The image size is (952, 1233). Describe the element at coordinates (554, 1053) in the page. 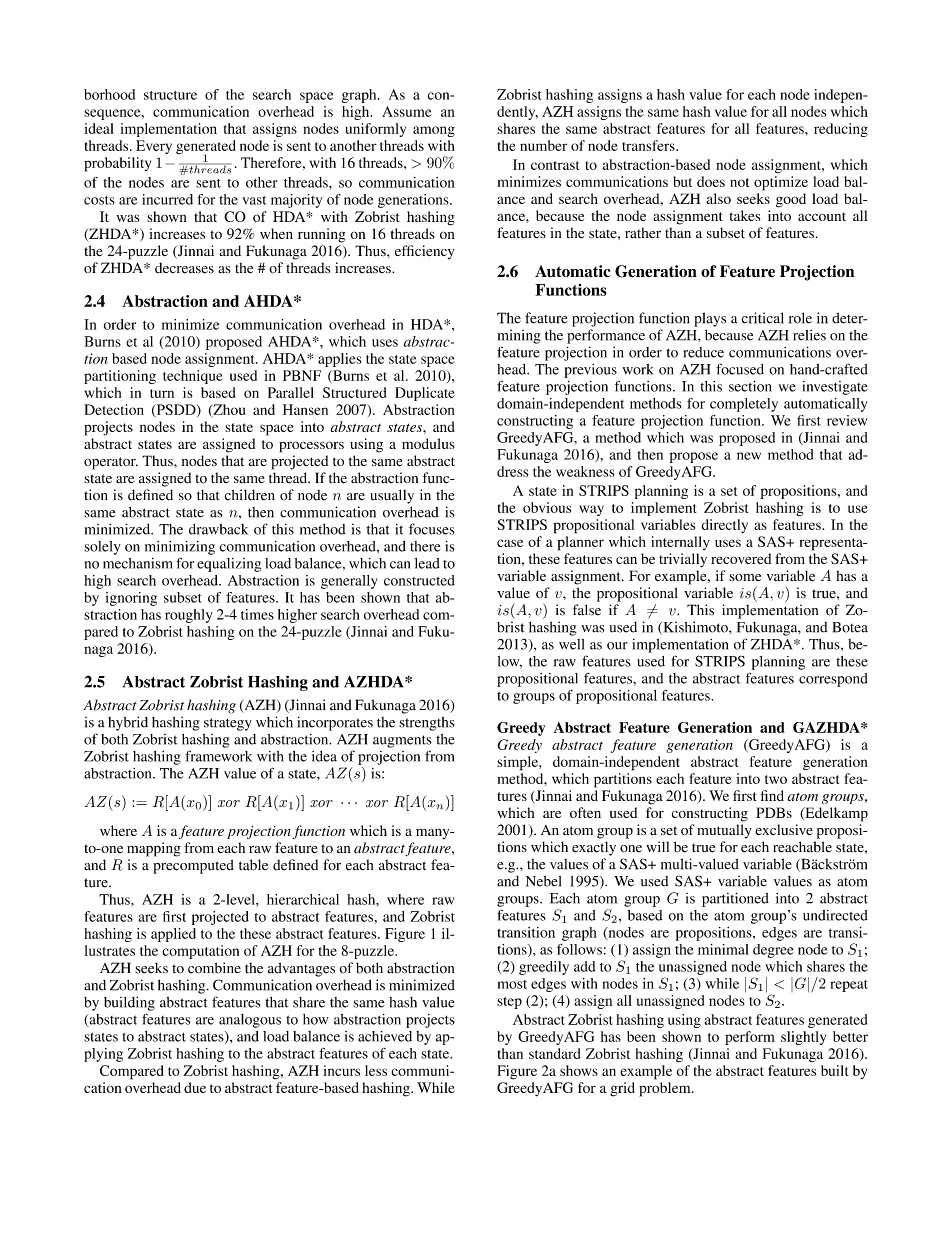

I see `standard` at that location.
